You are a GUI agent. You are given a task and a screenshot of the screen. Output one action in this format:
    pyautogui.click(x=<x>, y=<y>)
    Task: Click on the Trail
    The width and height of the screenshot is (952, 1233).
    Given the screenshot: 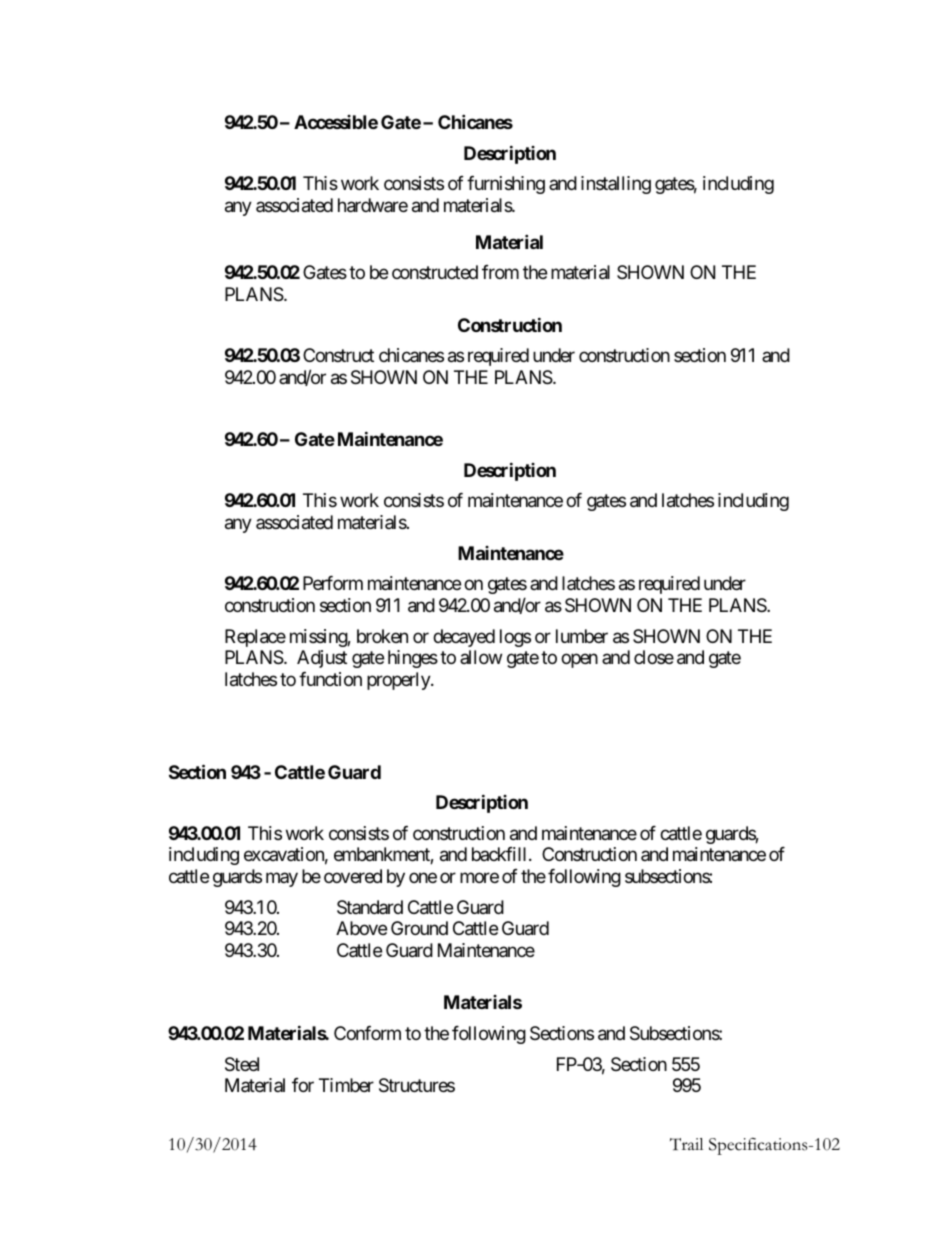 What is the action you would take?
    pyautogui.click(x=686, y=1144)
